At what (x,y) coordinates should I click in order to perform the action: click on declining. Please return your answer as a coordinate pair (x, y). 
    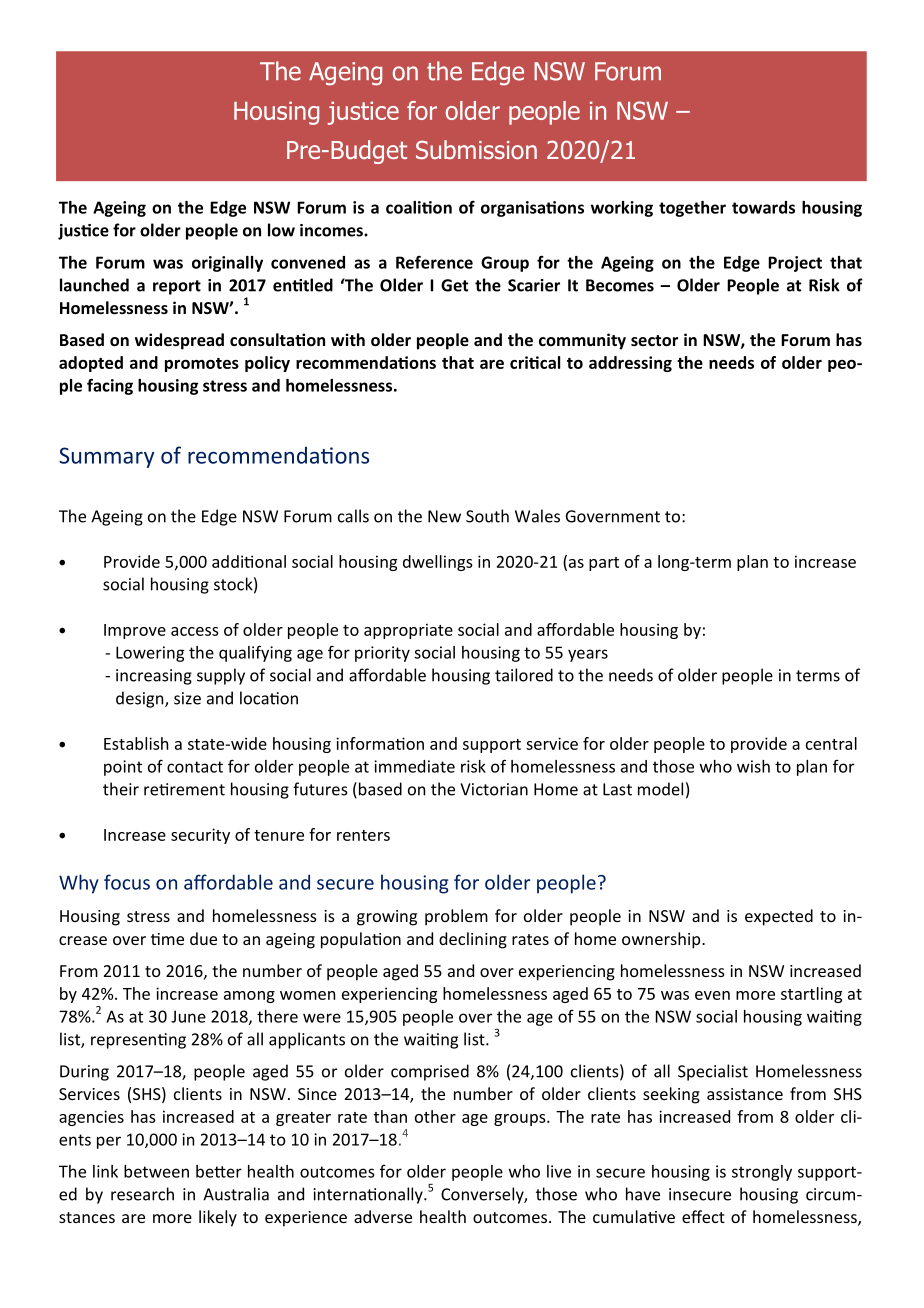
    Looking at the image, I should click on (473, 940).
